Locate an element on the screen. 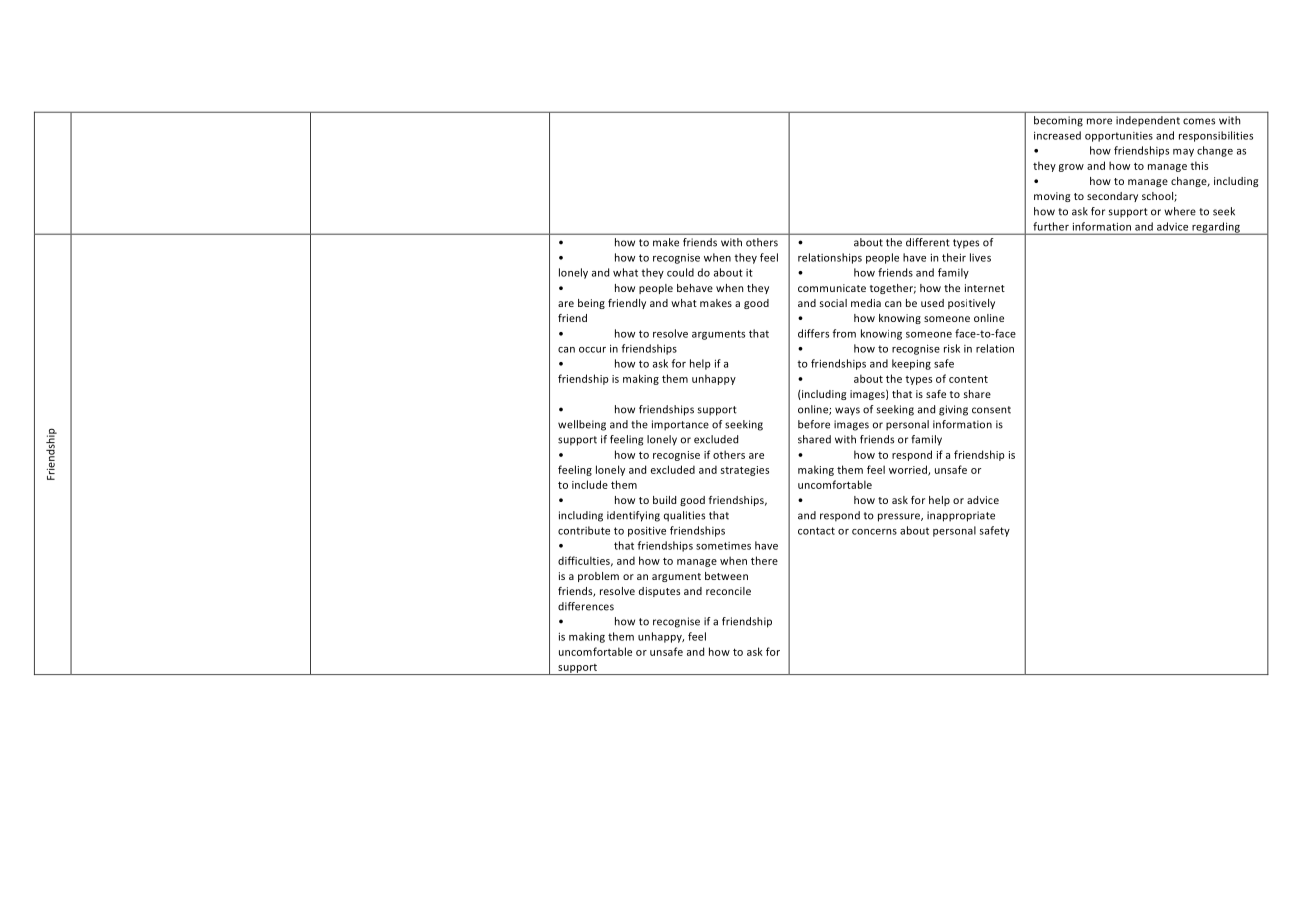 The width and height of the screenshot is (1308, 924). increased is located at coordinates (1057, 135).
